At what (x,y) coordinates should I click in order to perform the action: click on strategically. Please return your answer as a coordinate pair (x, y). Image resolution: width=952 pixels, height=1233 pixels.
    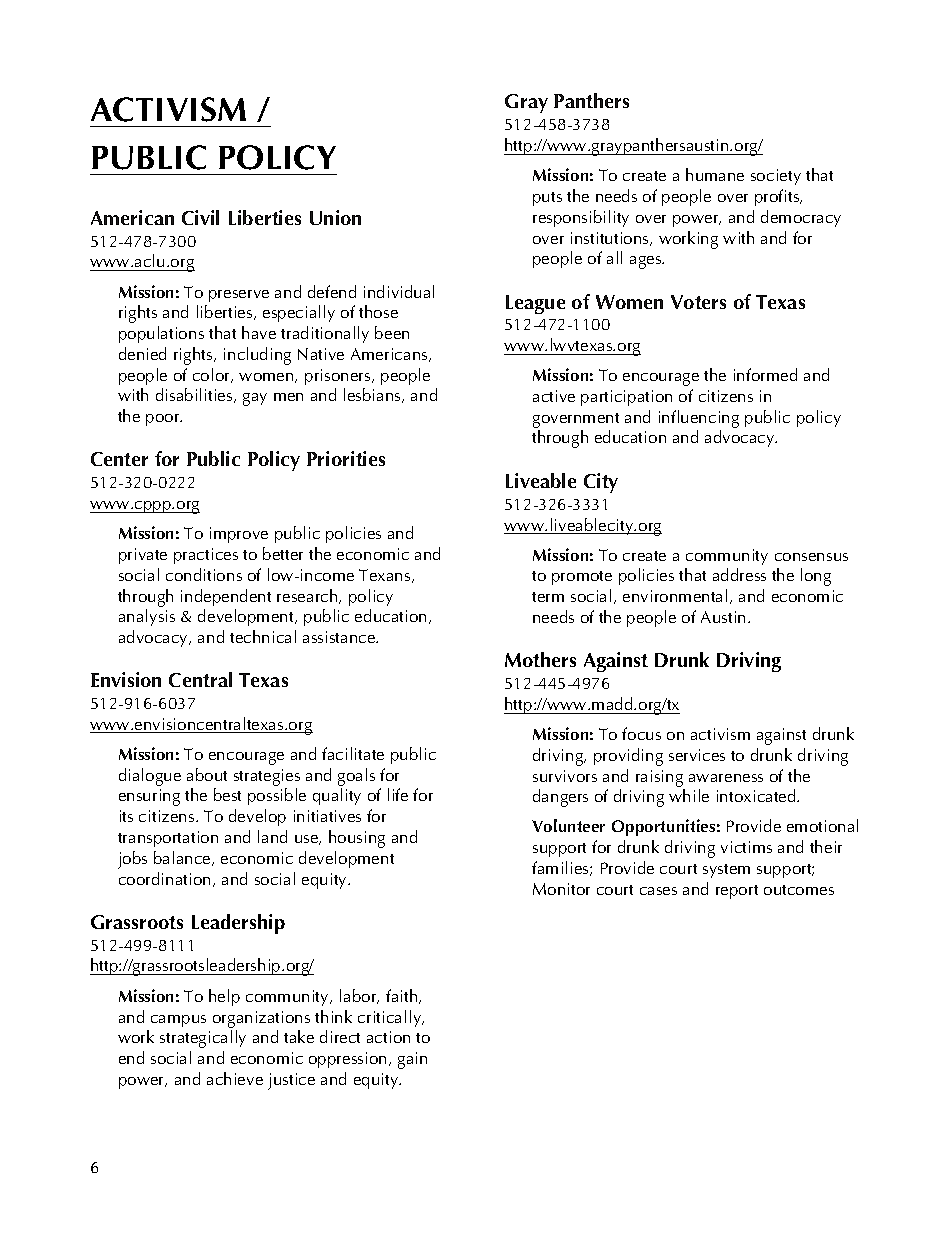
    Looking at the image, I should click on (203, 1039).
